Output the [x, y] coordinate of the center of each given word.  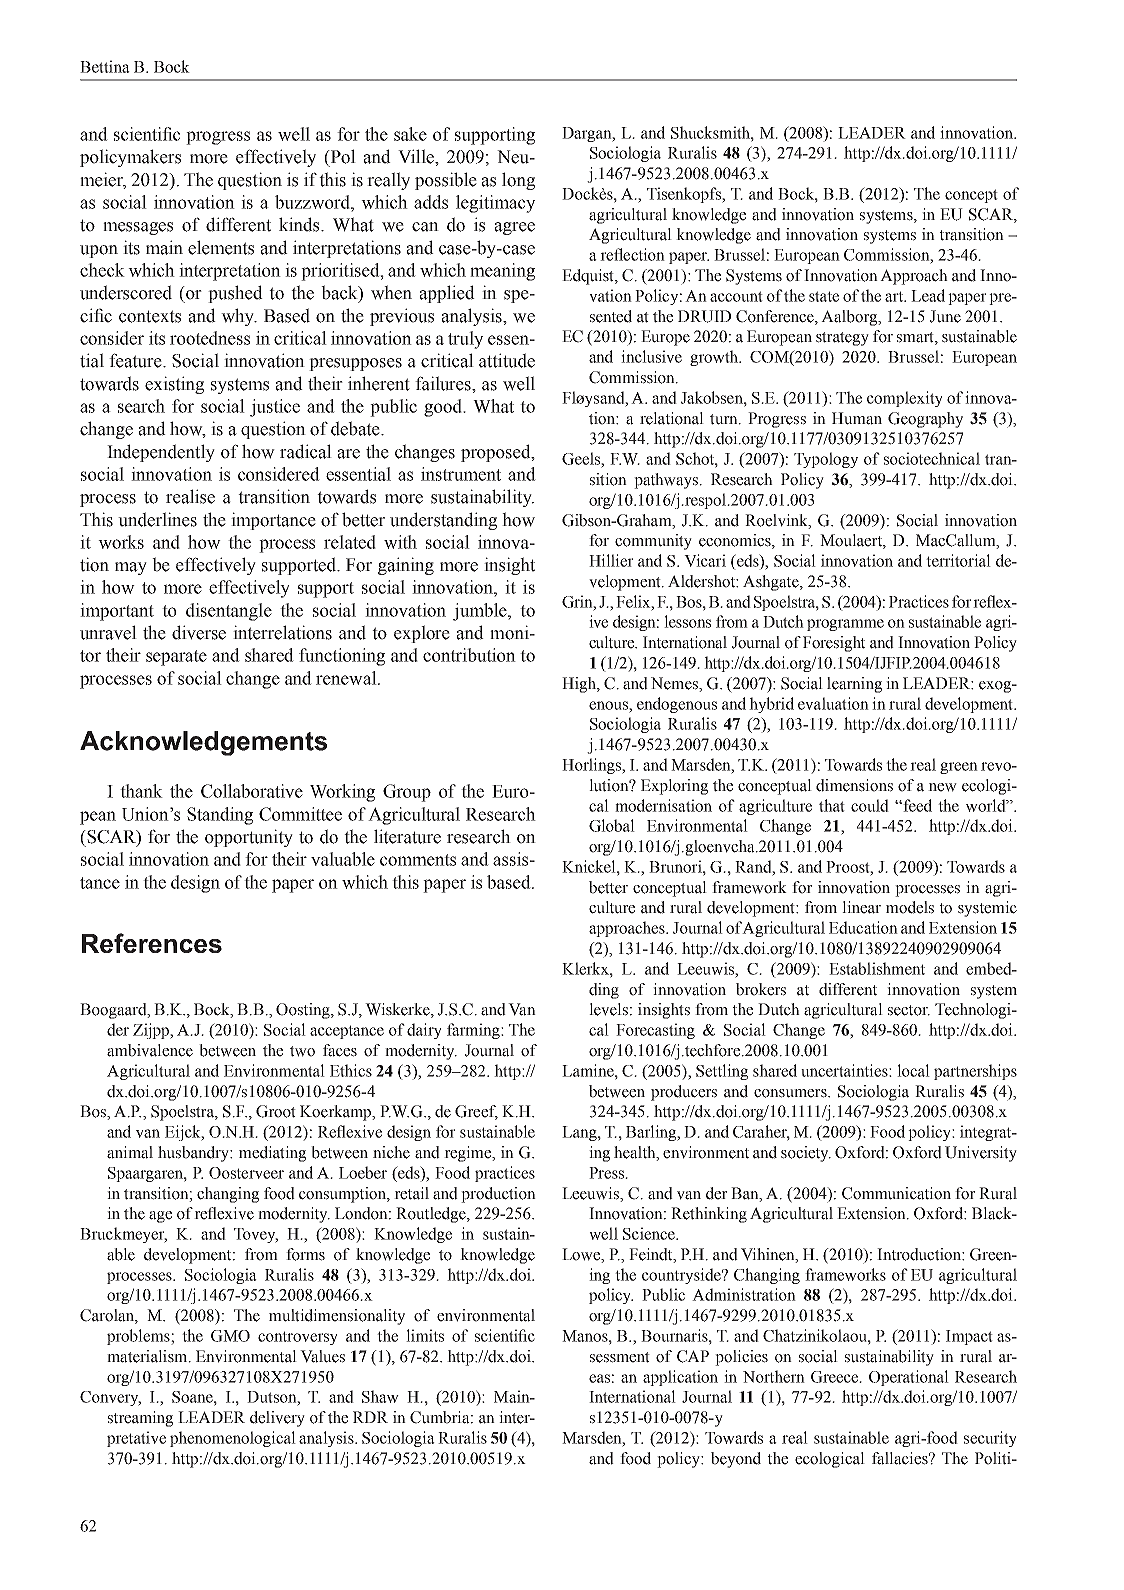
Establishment [877, 968]
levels [608, 1009]
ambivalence [150, 1050]
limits [425, 1335]
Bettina [105, 66]
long [518, 181]
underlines [157, 519]
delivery [277, 1419]
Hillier [611, 560]
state [824, 296]
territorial [958, 560]
